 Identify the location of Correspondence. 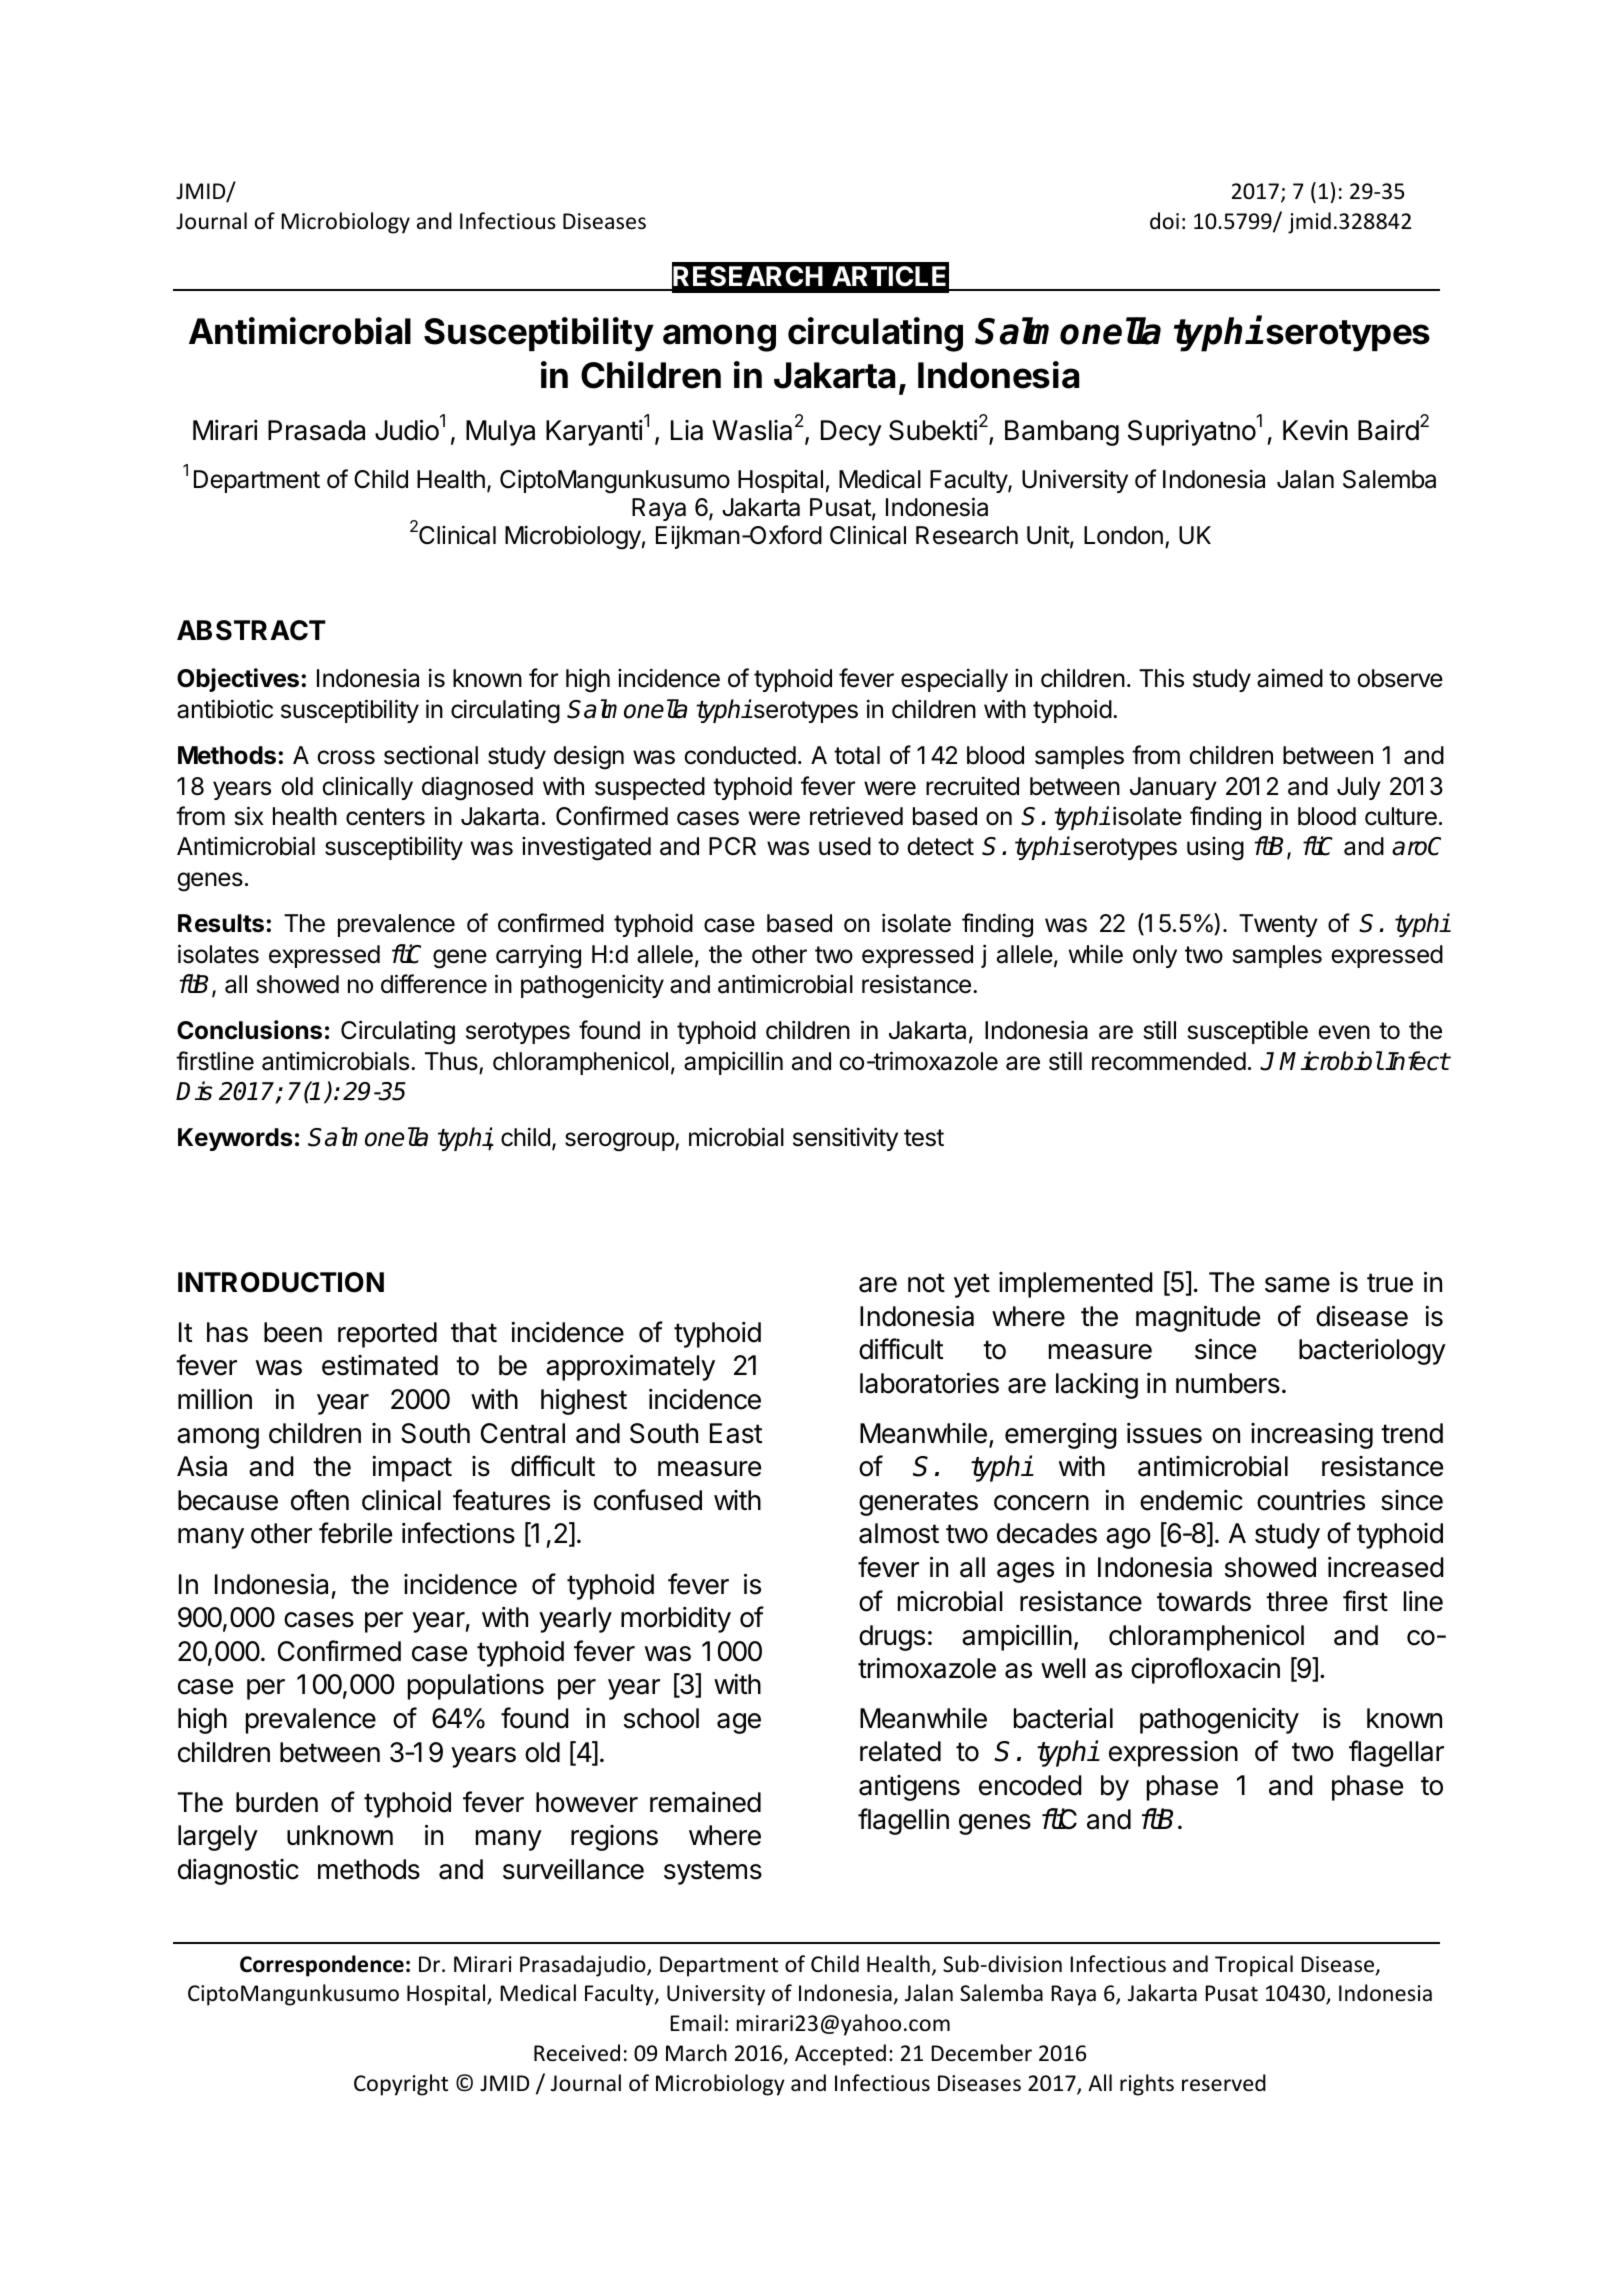
(322, 1966).
